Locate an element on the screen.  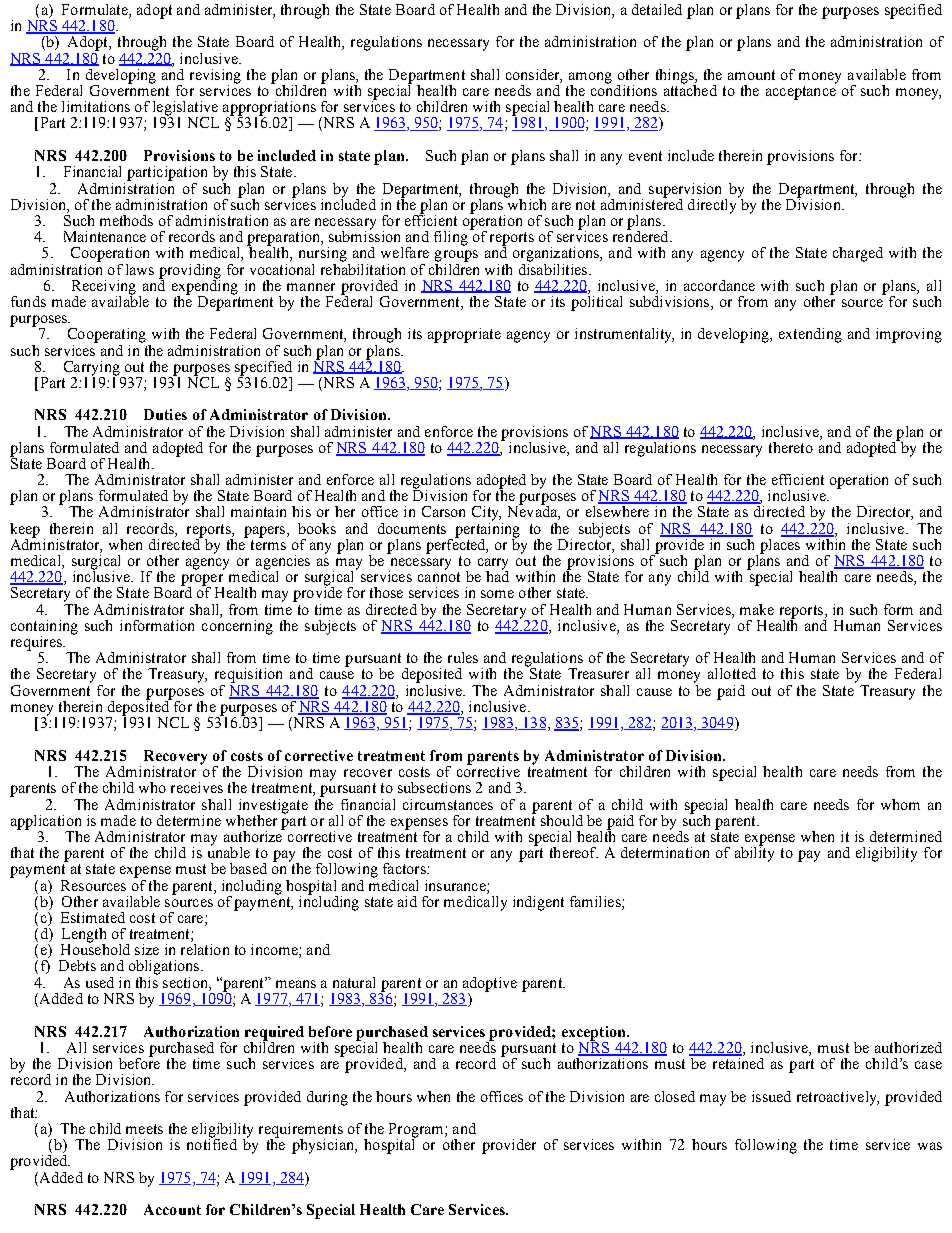
Account is located at coordinates (172, 1209).
